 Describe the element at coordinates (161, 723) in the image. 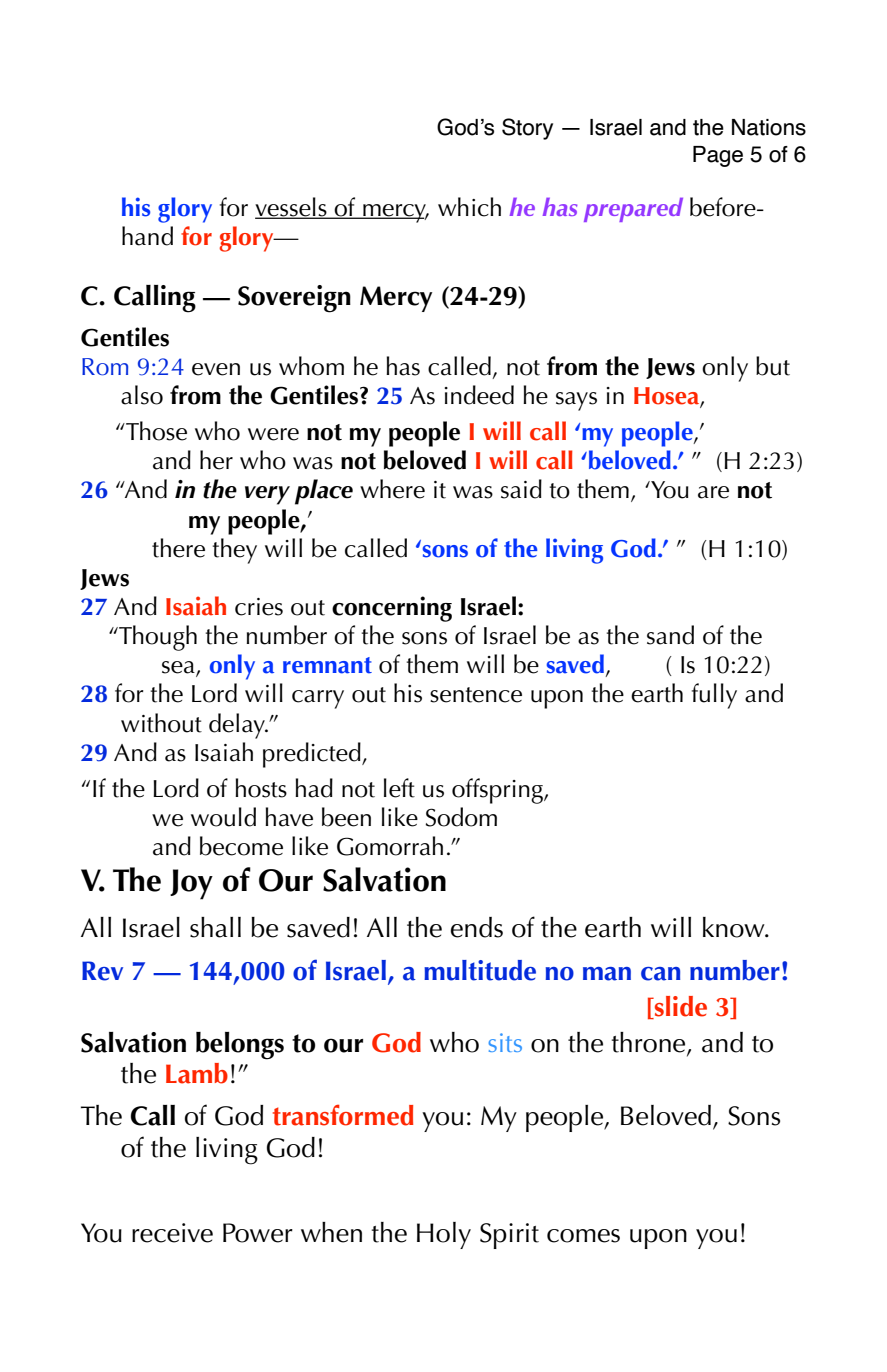

I see `without` at that location.
